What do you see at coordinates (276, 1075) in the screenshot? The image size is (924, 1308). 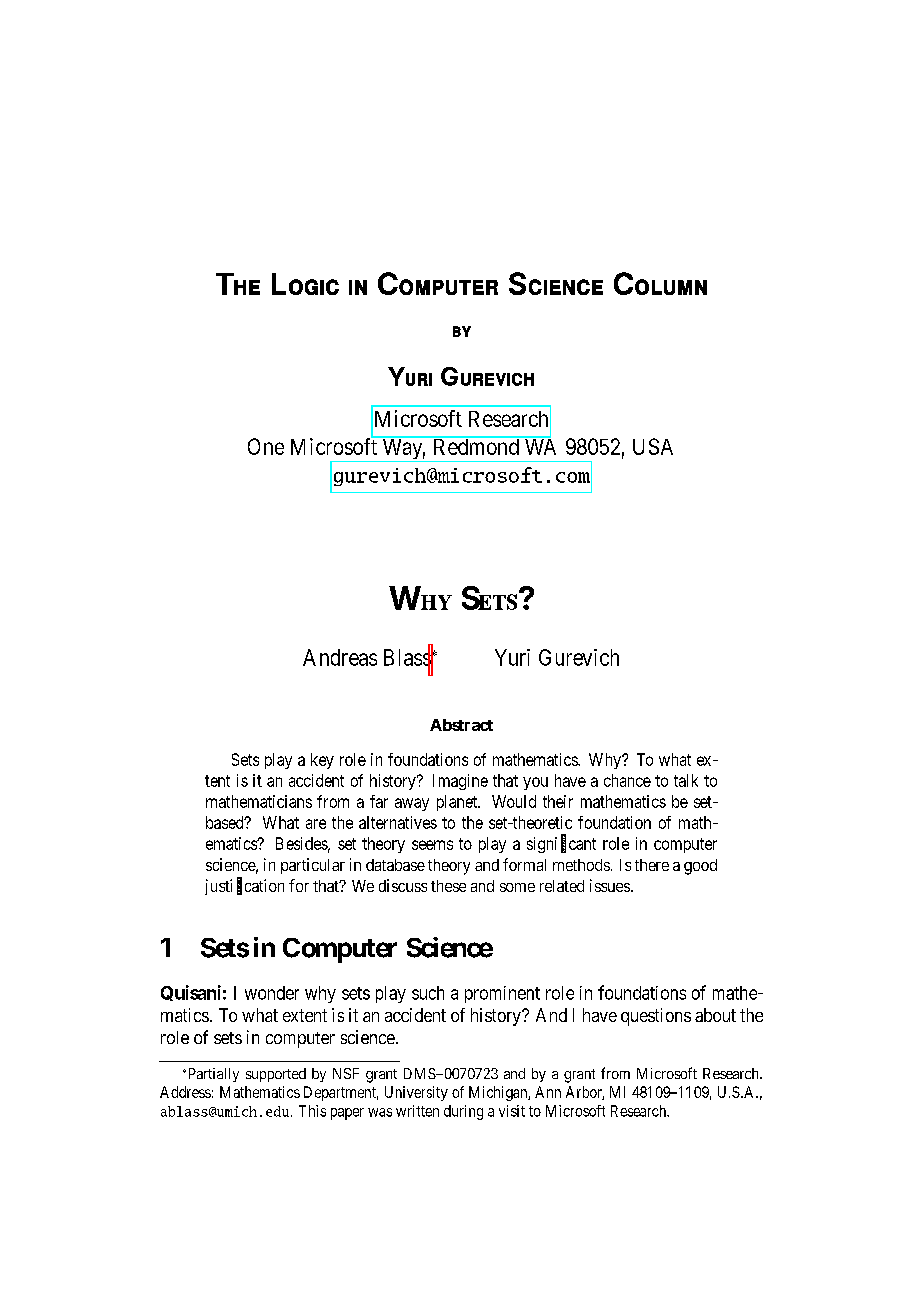 I see `supported` at bounding box center [276, 1075].
